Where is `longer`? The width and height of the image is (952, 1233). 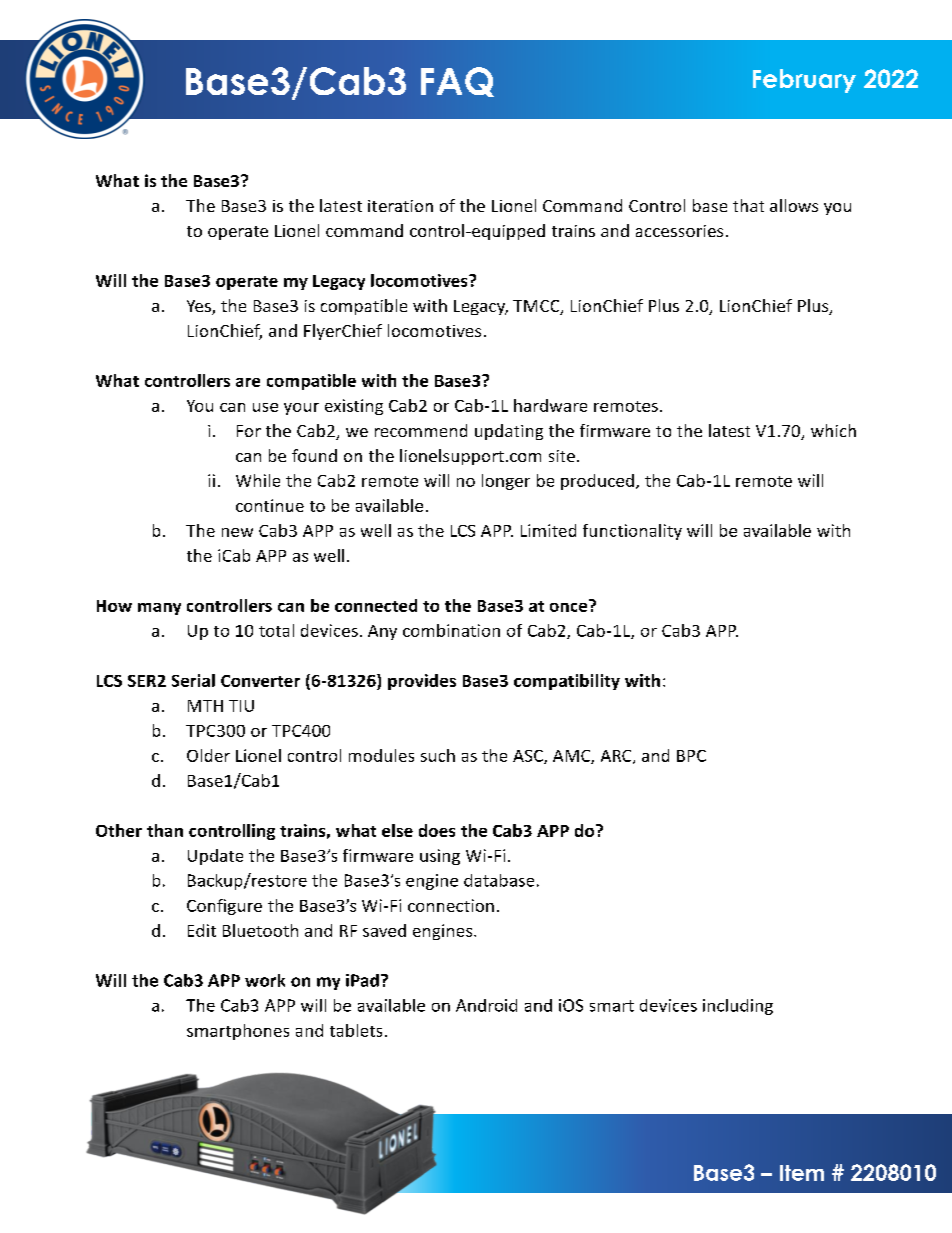 longer is located at coordinates (506, 482).
